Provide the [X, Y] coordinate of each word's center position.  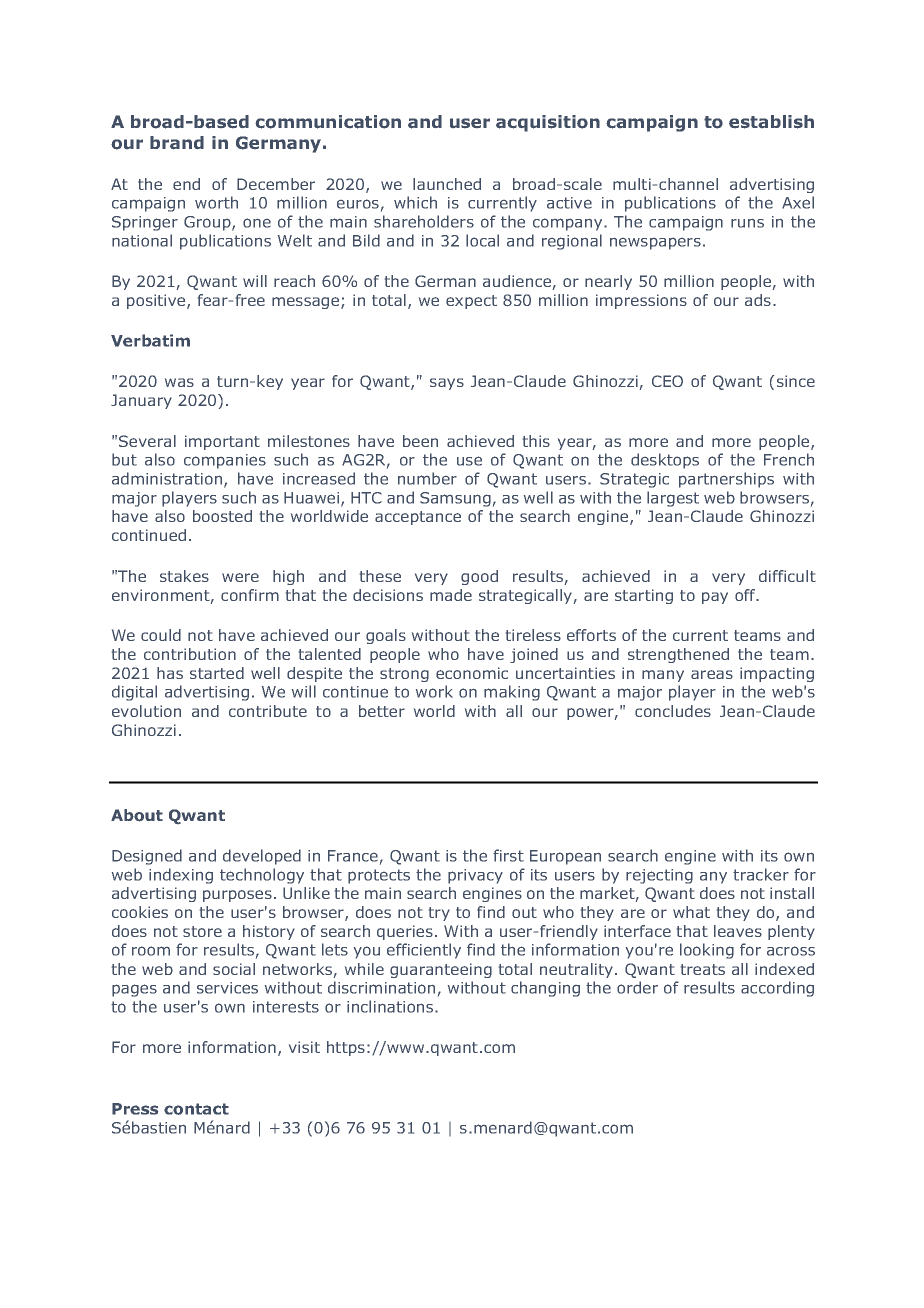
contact [196, 1109]
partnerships [726, 480]
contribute [268, 711]
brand [177, 143]
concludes [673, 711]
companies [225, 461]
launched [447, 184]
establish [771, 122]
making [512, 693]
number [427, 478]
